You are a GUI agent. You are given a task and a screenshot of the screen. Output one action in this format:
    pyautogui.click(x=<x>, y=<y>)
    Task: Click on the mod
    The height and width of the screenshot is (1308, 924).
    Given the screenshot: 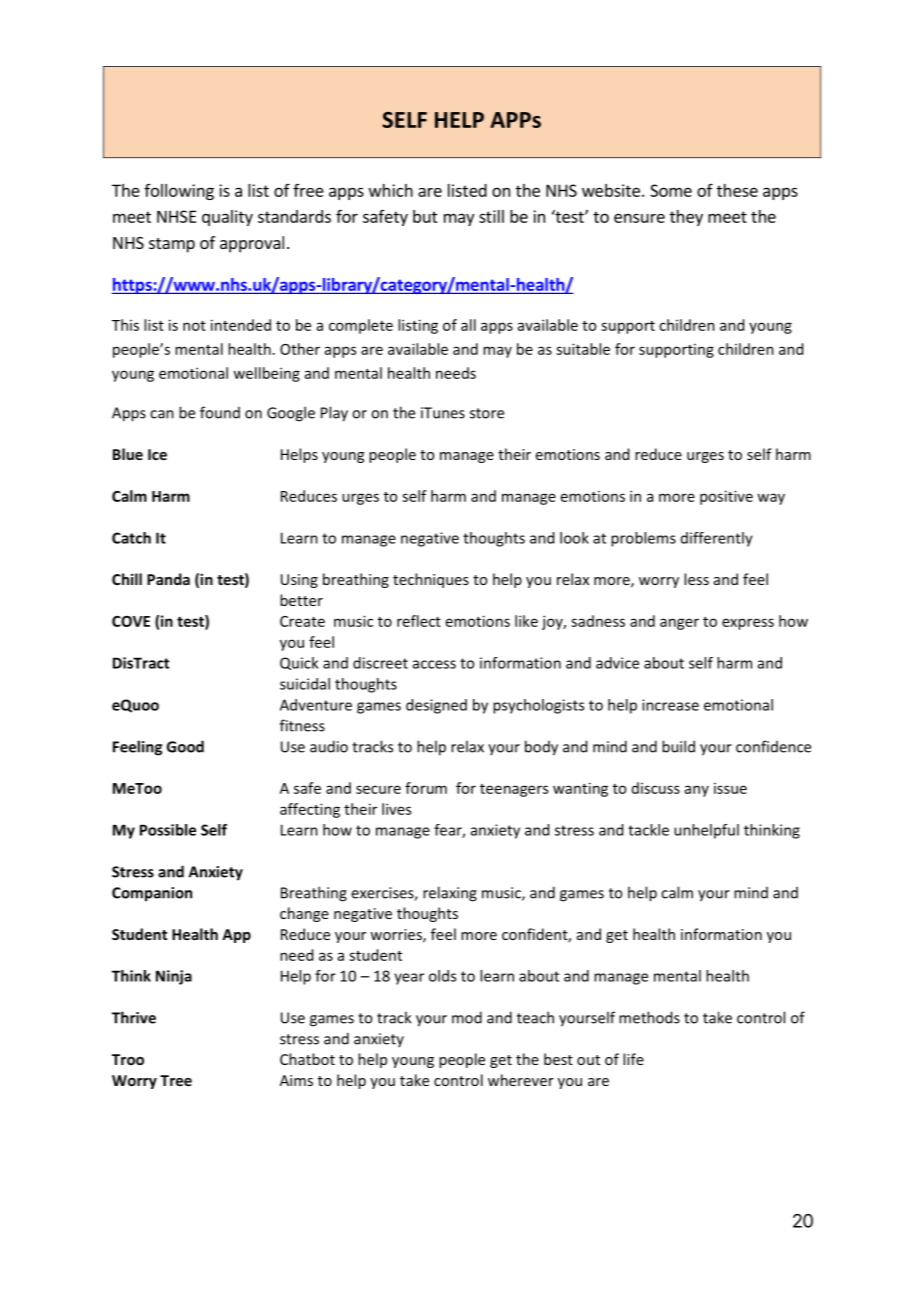 What is the action you would take?
    pyautogui.click(x=467, y=1017)
